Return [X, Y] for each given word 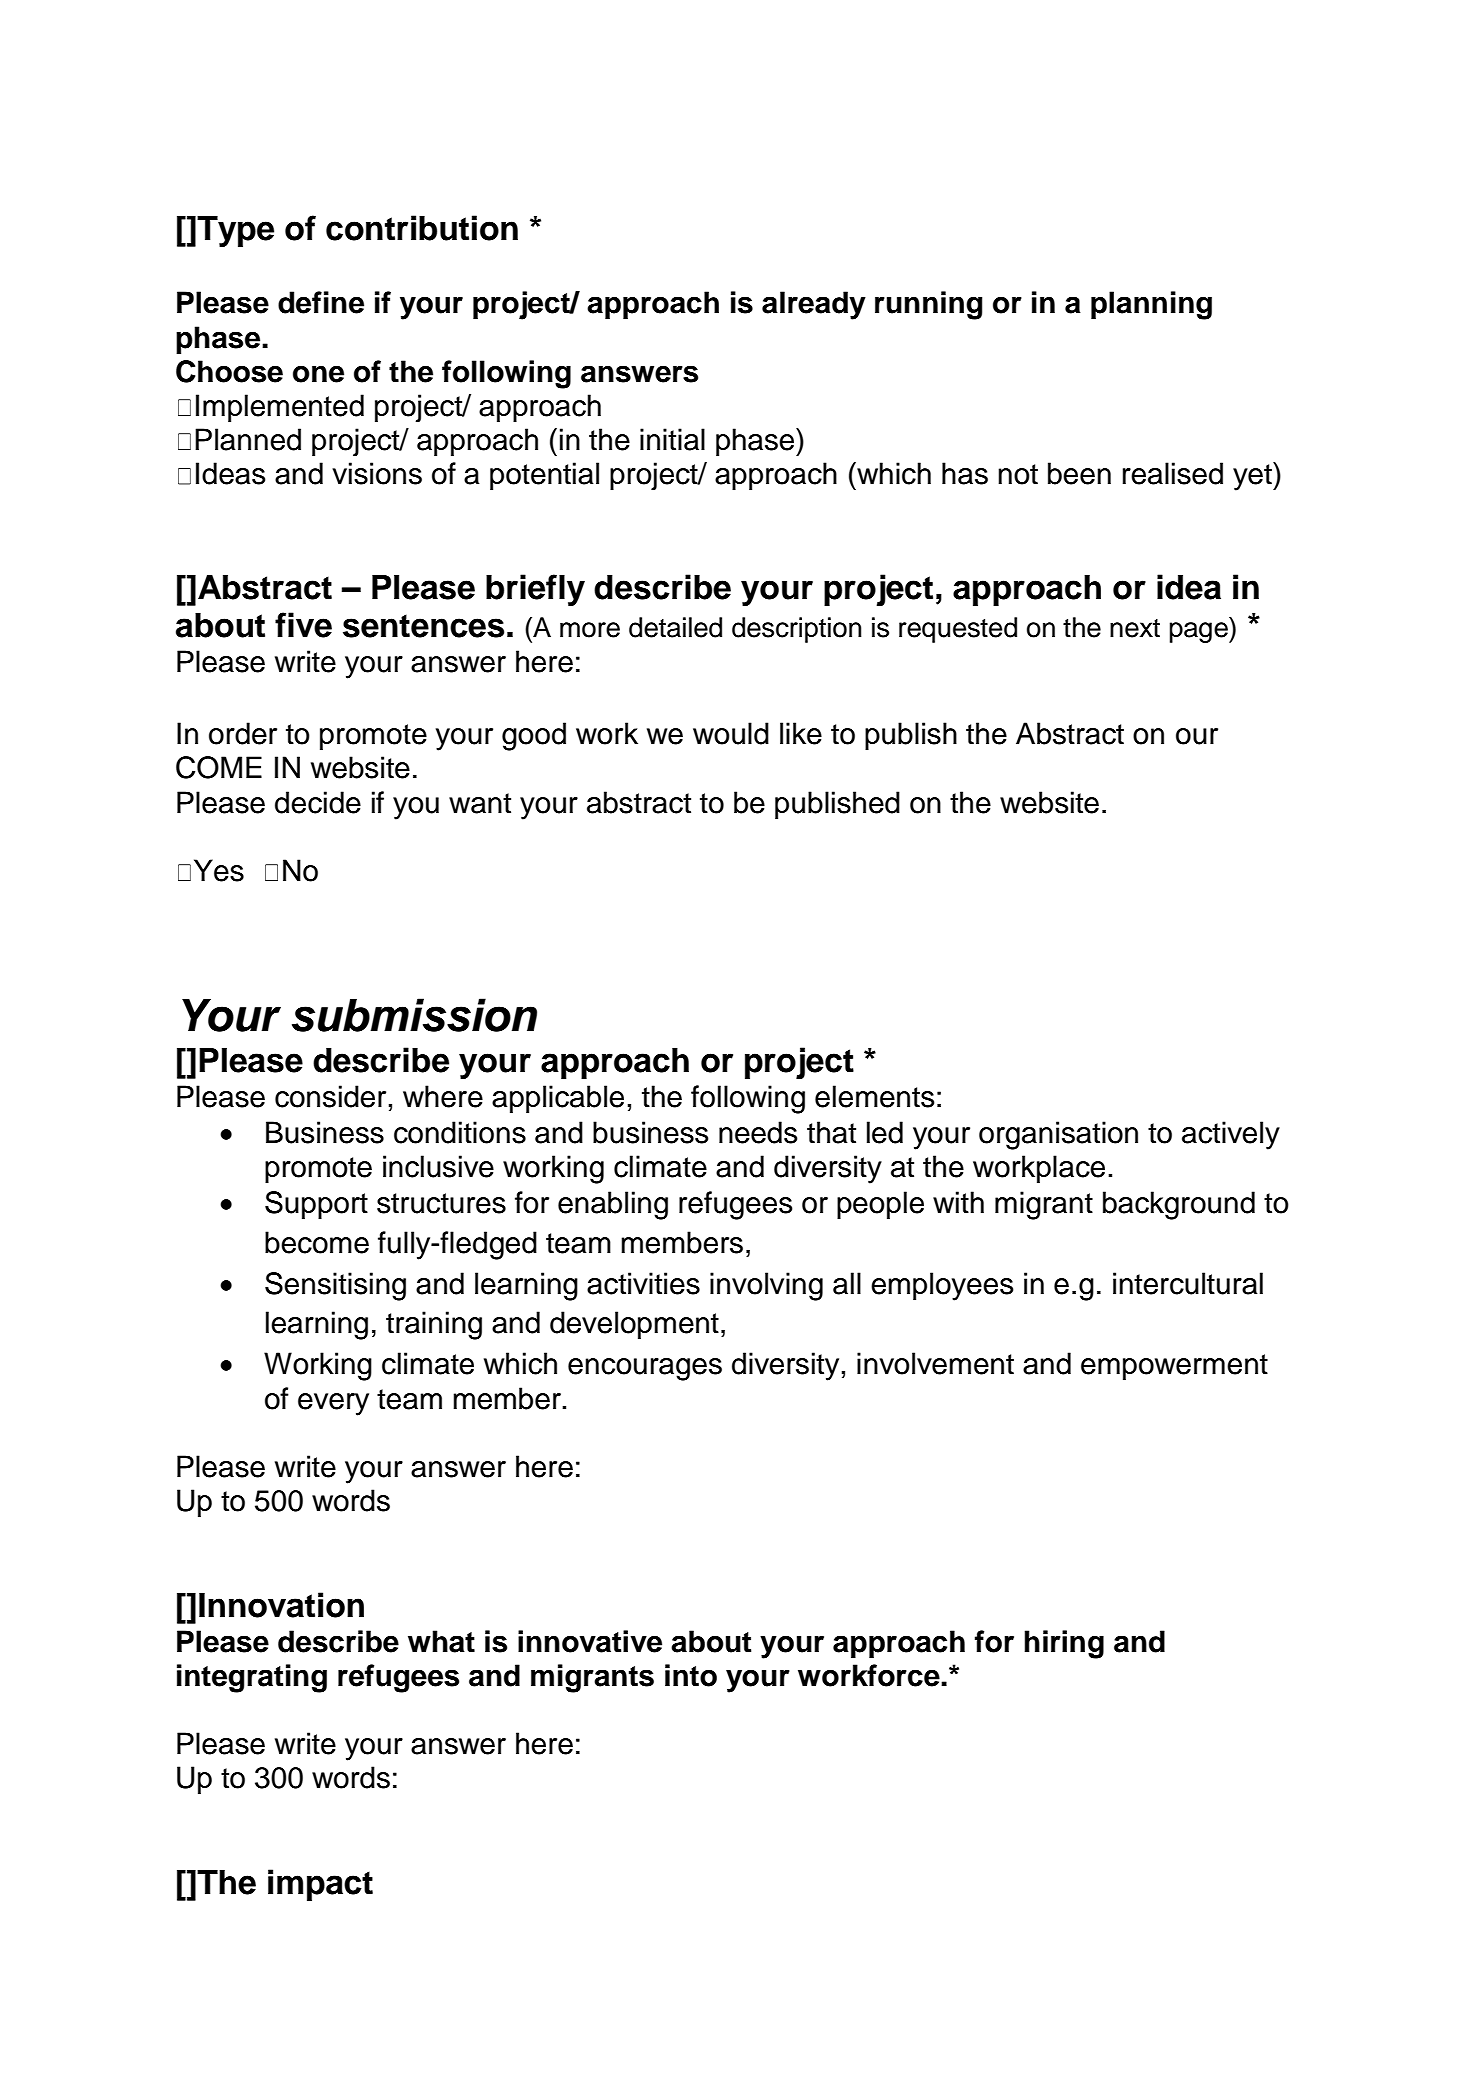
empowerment [1174, 1367]
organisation [1058, 1135]
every [333, 1404]
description [797, 630]
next [1135, 628]
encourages [645, 1369]
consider [330, 1096]
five [303, 625]
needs [758, 1132]
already [814, 305]
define [321, 302]
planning [1151, 305]
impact [320, 1885]
